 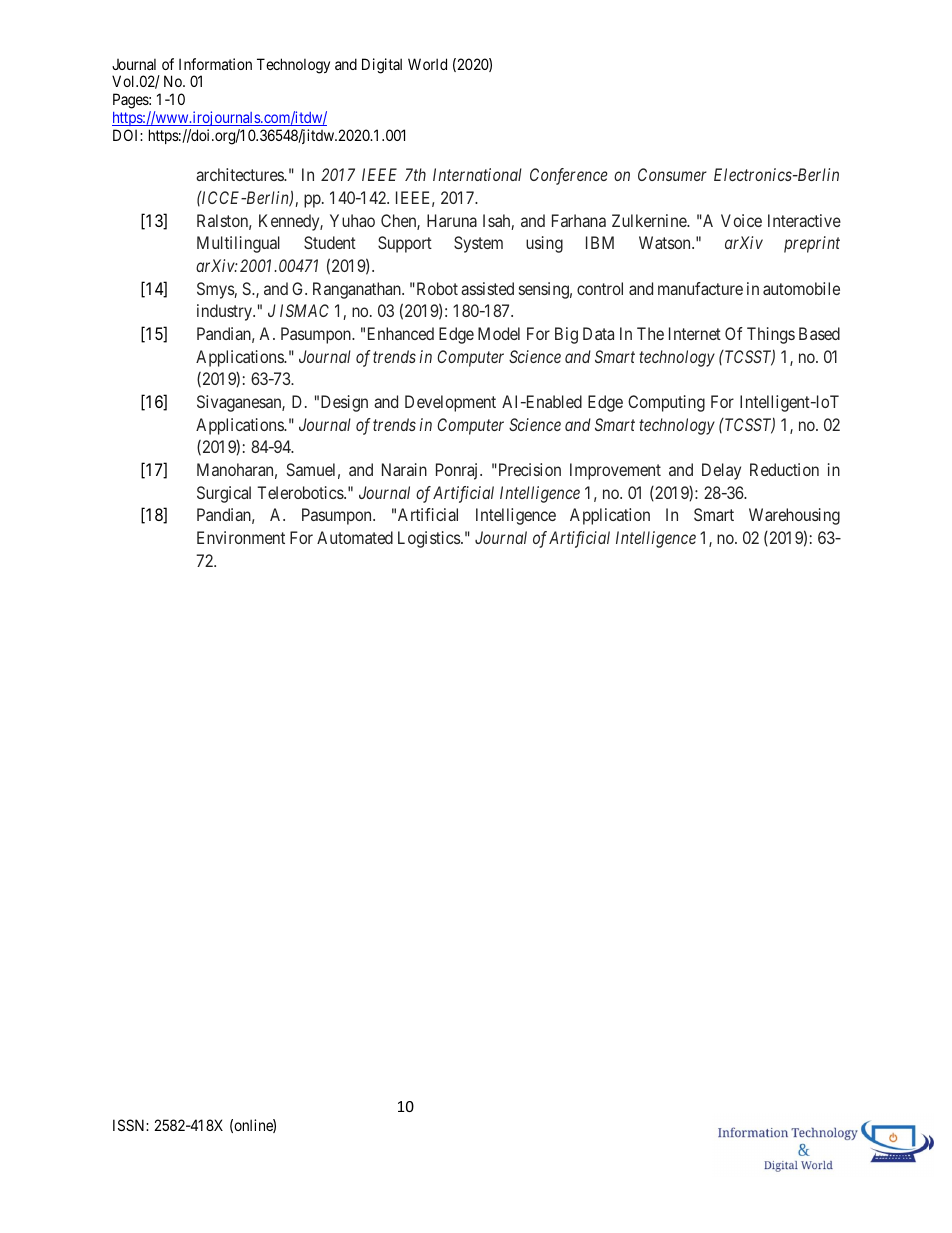 I want to click on Environment, so click(x=241, y=537).
